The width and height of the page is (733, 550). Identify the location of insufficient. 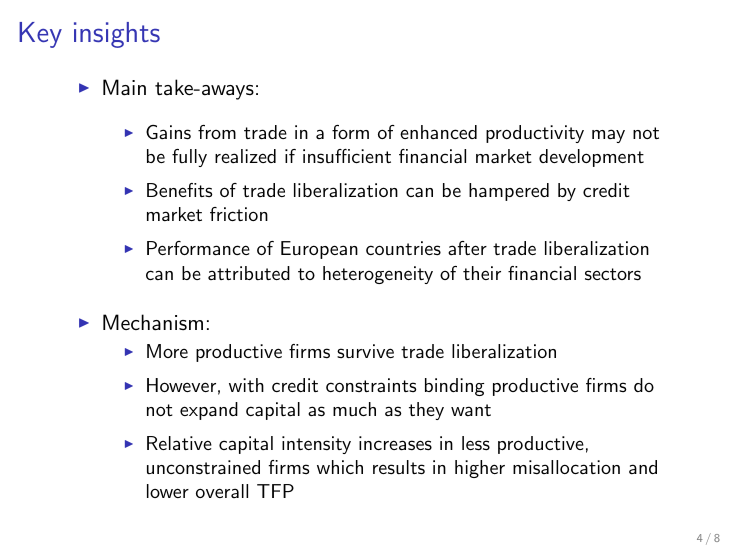
(347, 156).
